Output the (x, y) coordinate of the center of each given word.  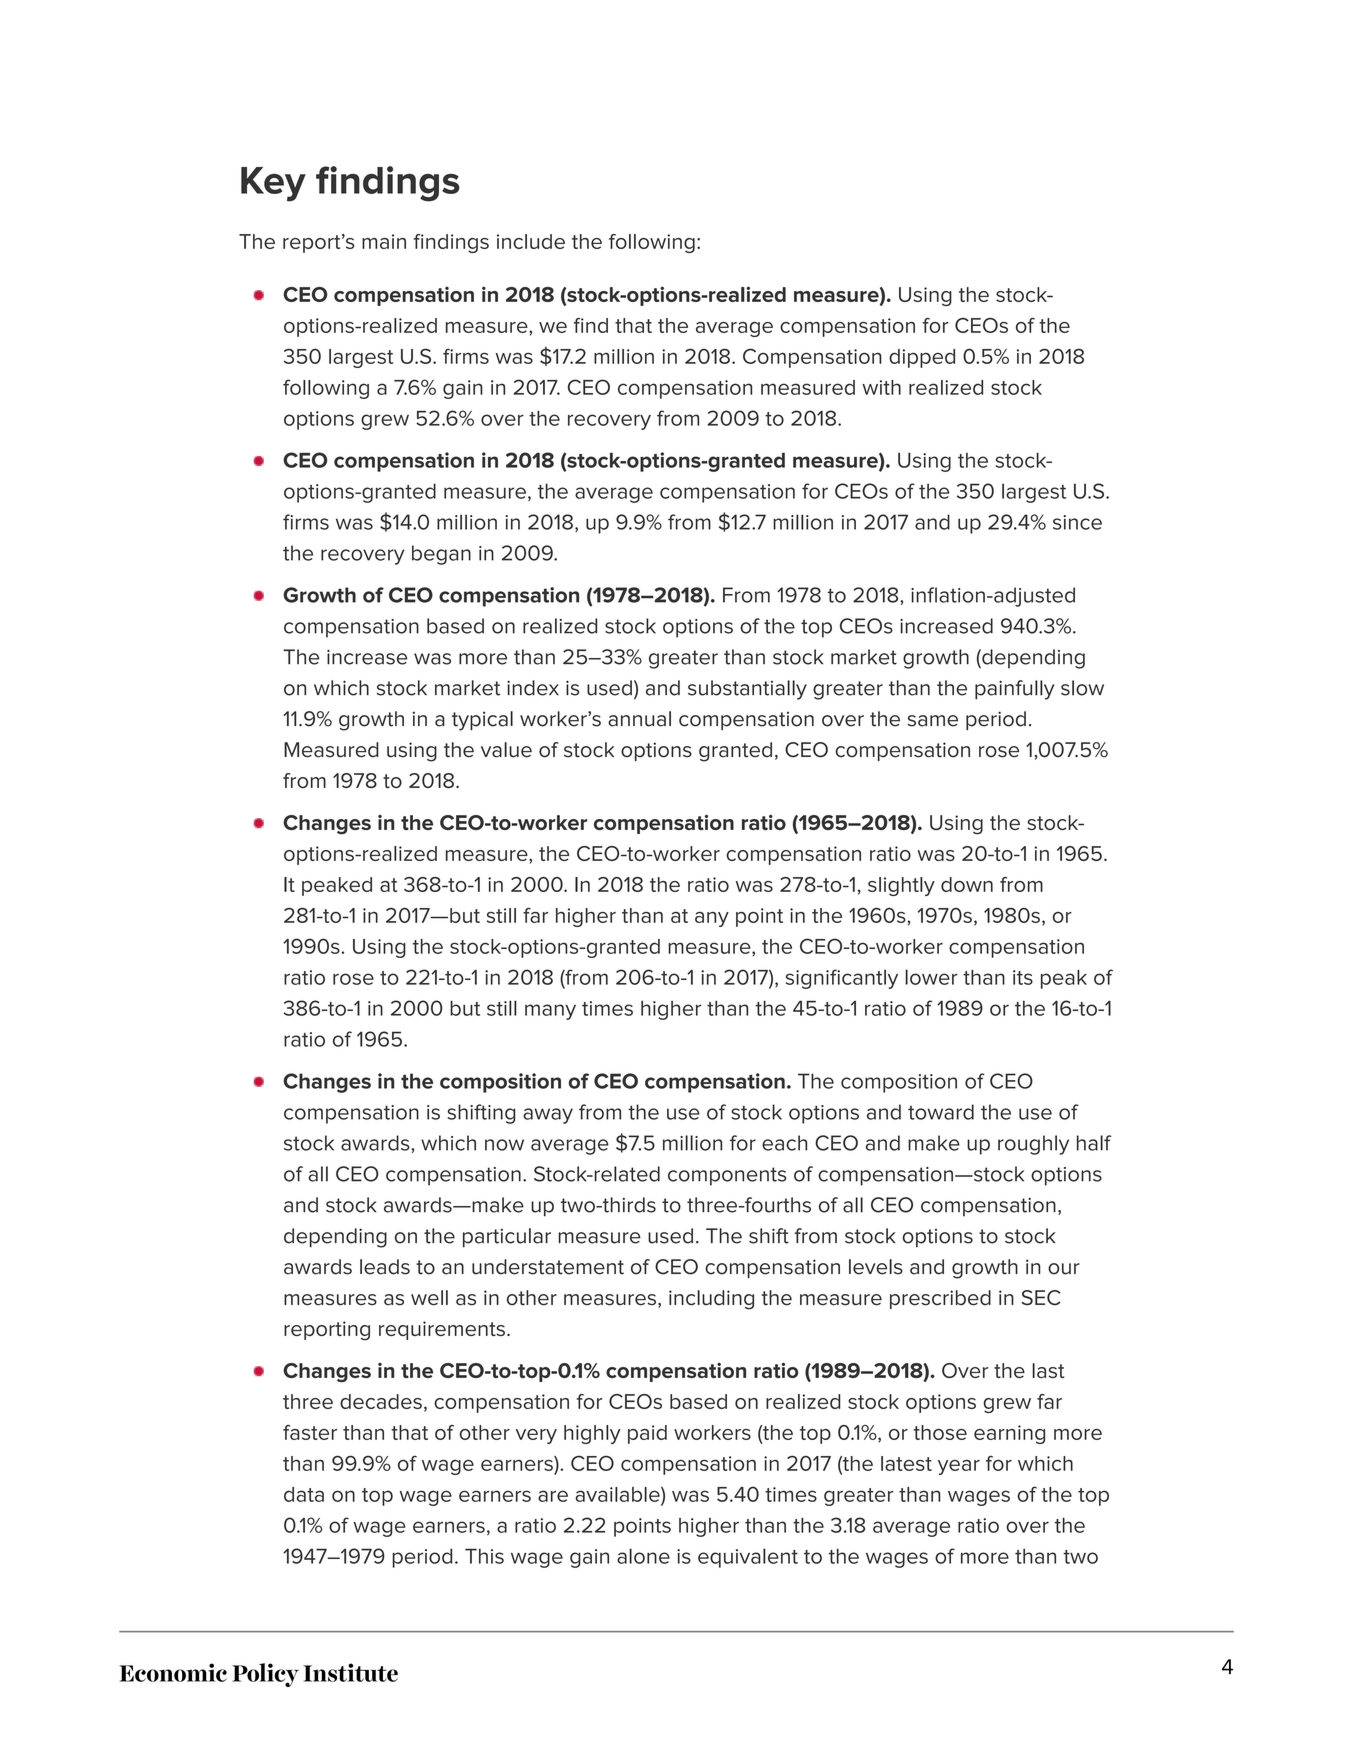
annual (639, 719)
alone (643, 1556)
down (967, 884)
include (531, 241)
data (304, 1494)
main (384, 241)
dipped (922, 358)
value (506, 750)
